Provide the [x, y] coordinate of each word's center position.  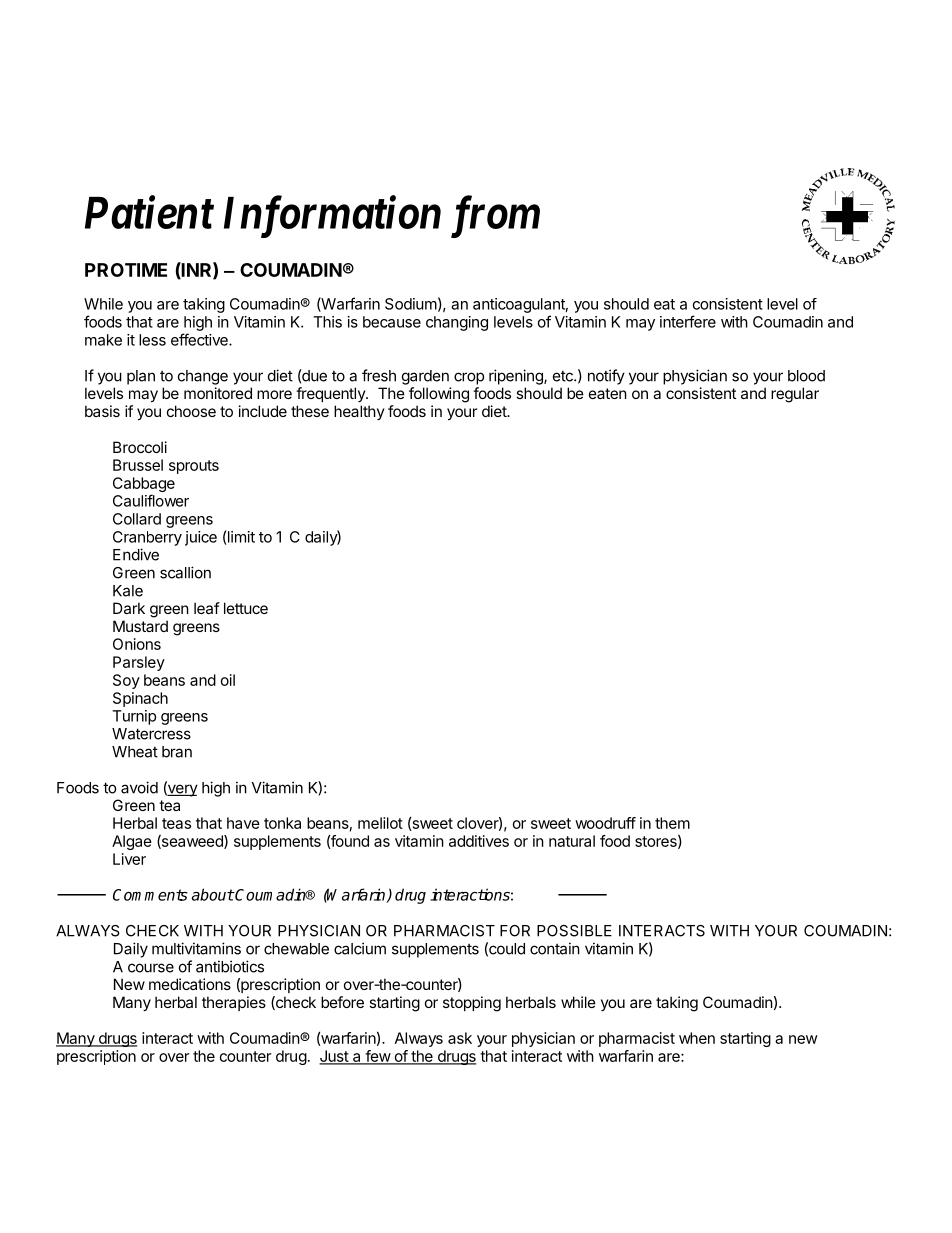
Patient [149, 212]
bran [177, 752]
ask [460, 1038]
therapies [234, 1003]
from [495, 217]
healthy [359, 412]
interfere [688, 321]
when [697, 1038]
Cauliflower [151, 500]
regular [795, 395]
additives [479, 841]
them [672, 823]
